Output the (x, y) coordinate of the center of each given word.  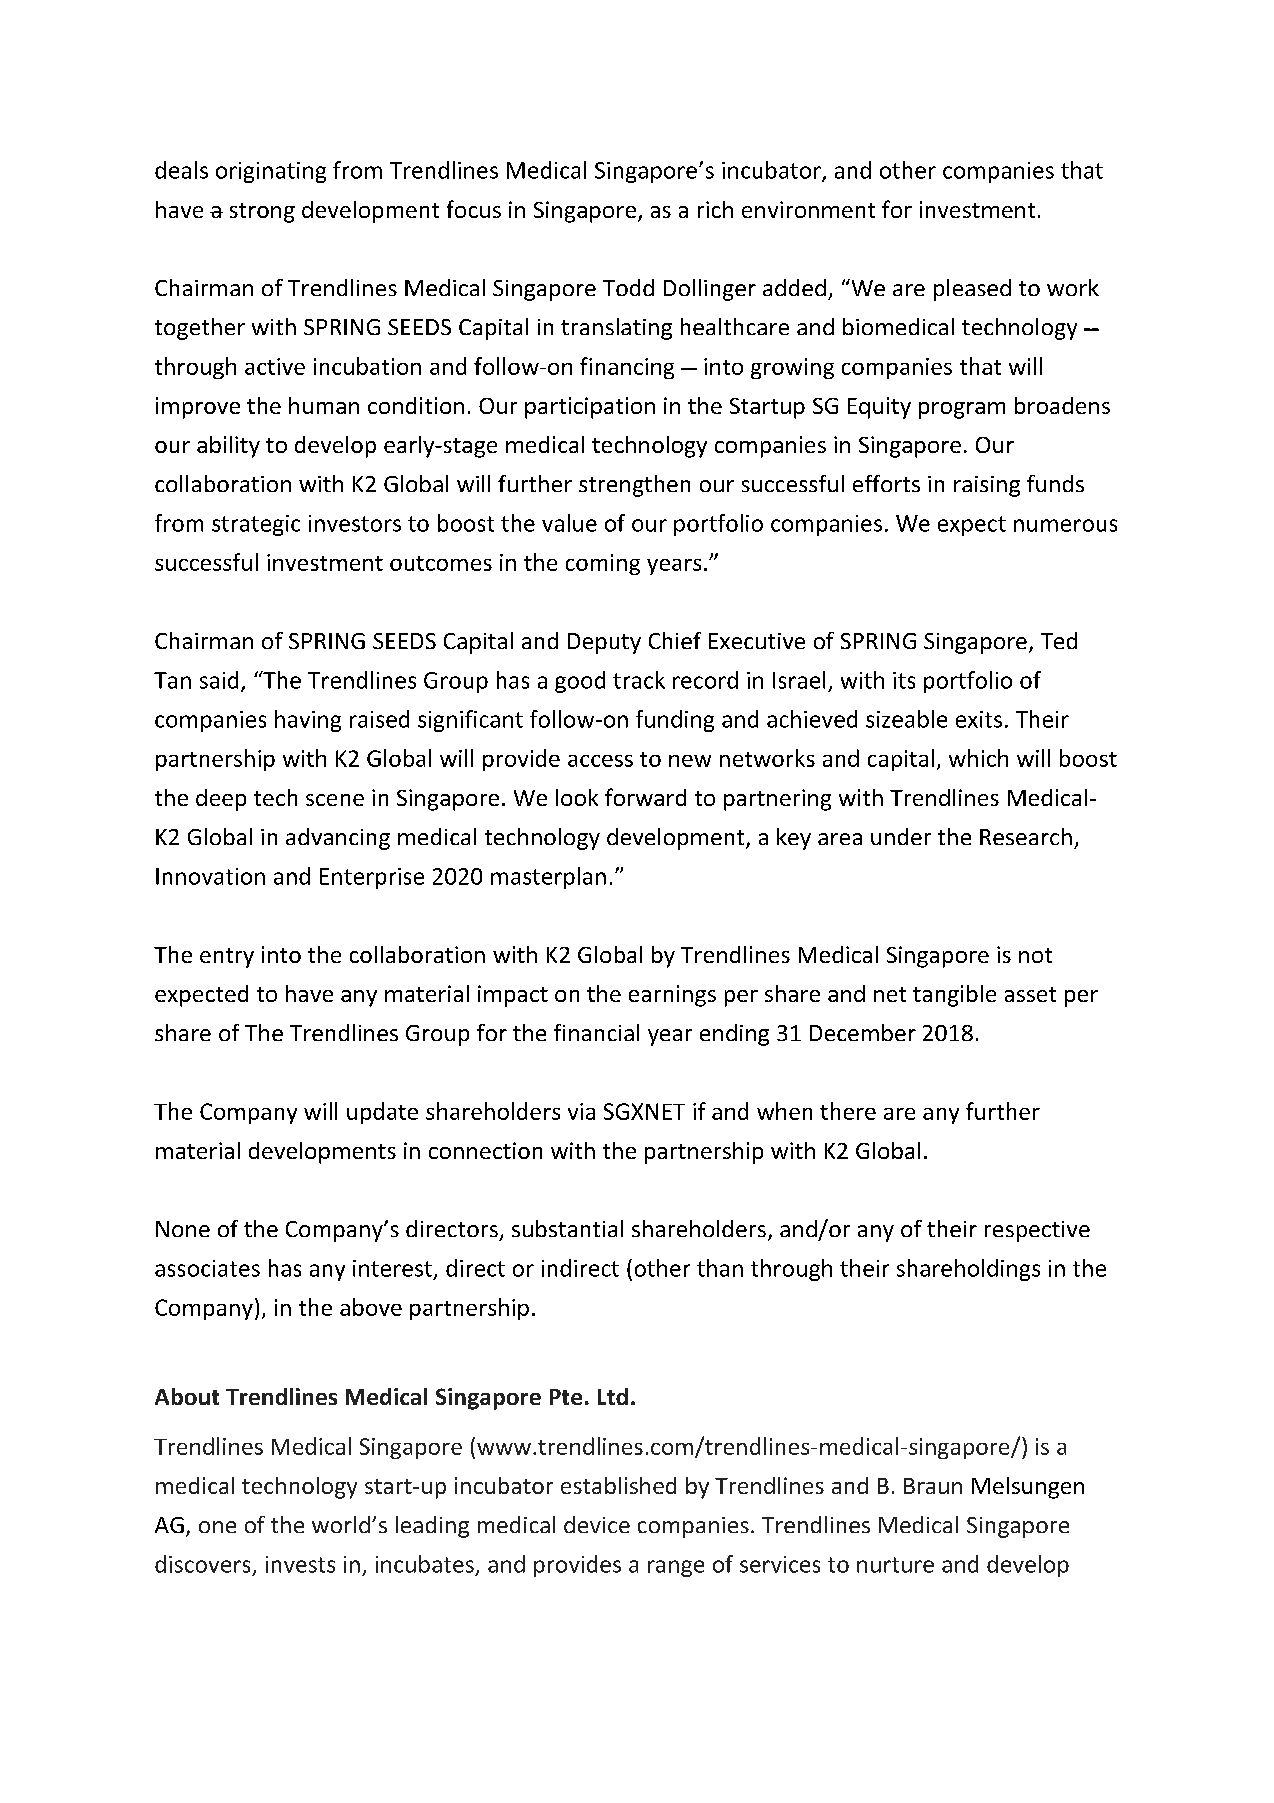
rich (715, 209)
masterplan (548, 878)
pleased (972, 290)
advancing (338, 839)
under (901, 836)
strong (262, 213)
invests (300, 1564)
